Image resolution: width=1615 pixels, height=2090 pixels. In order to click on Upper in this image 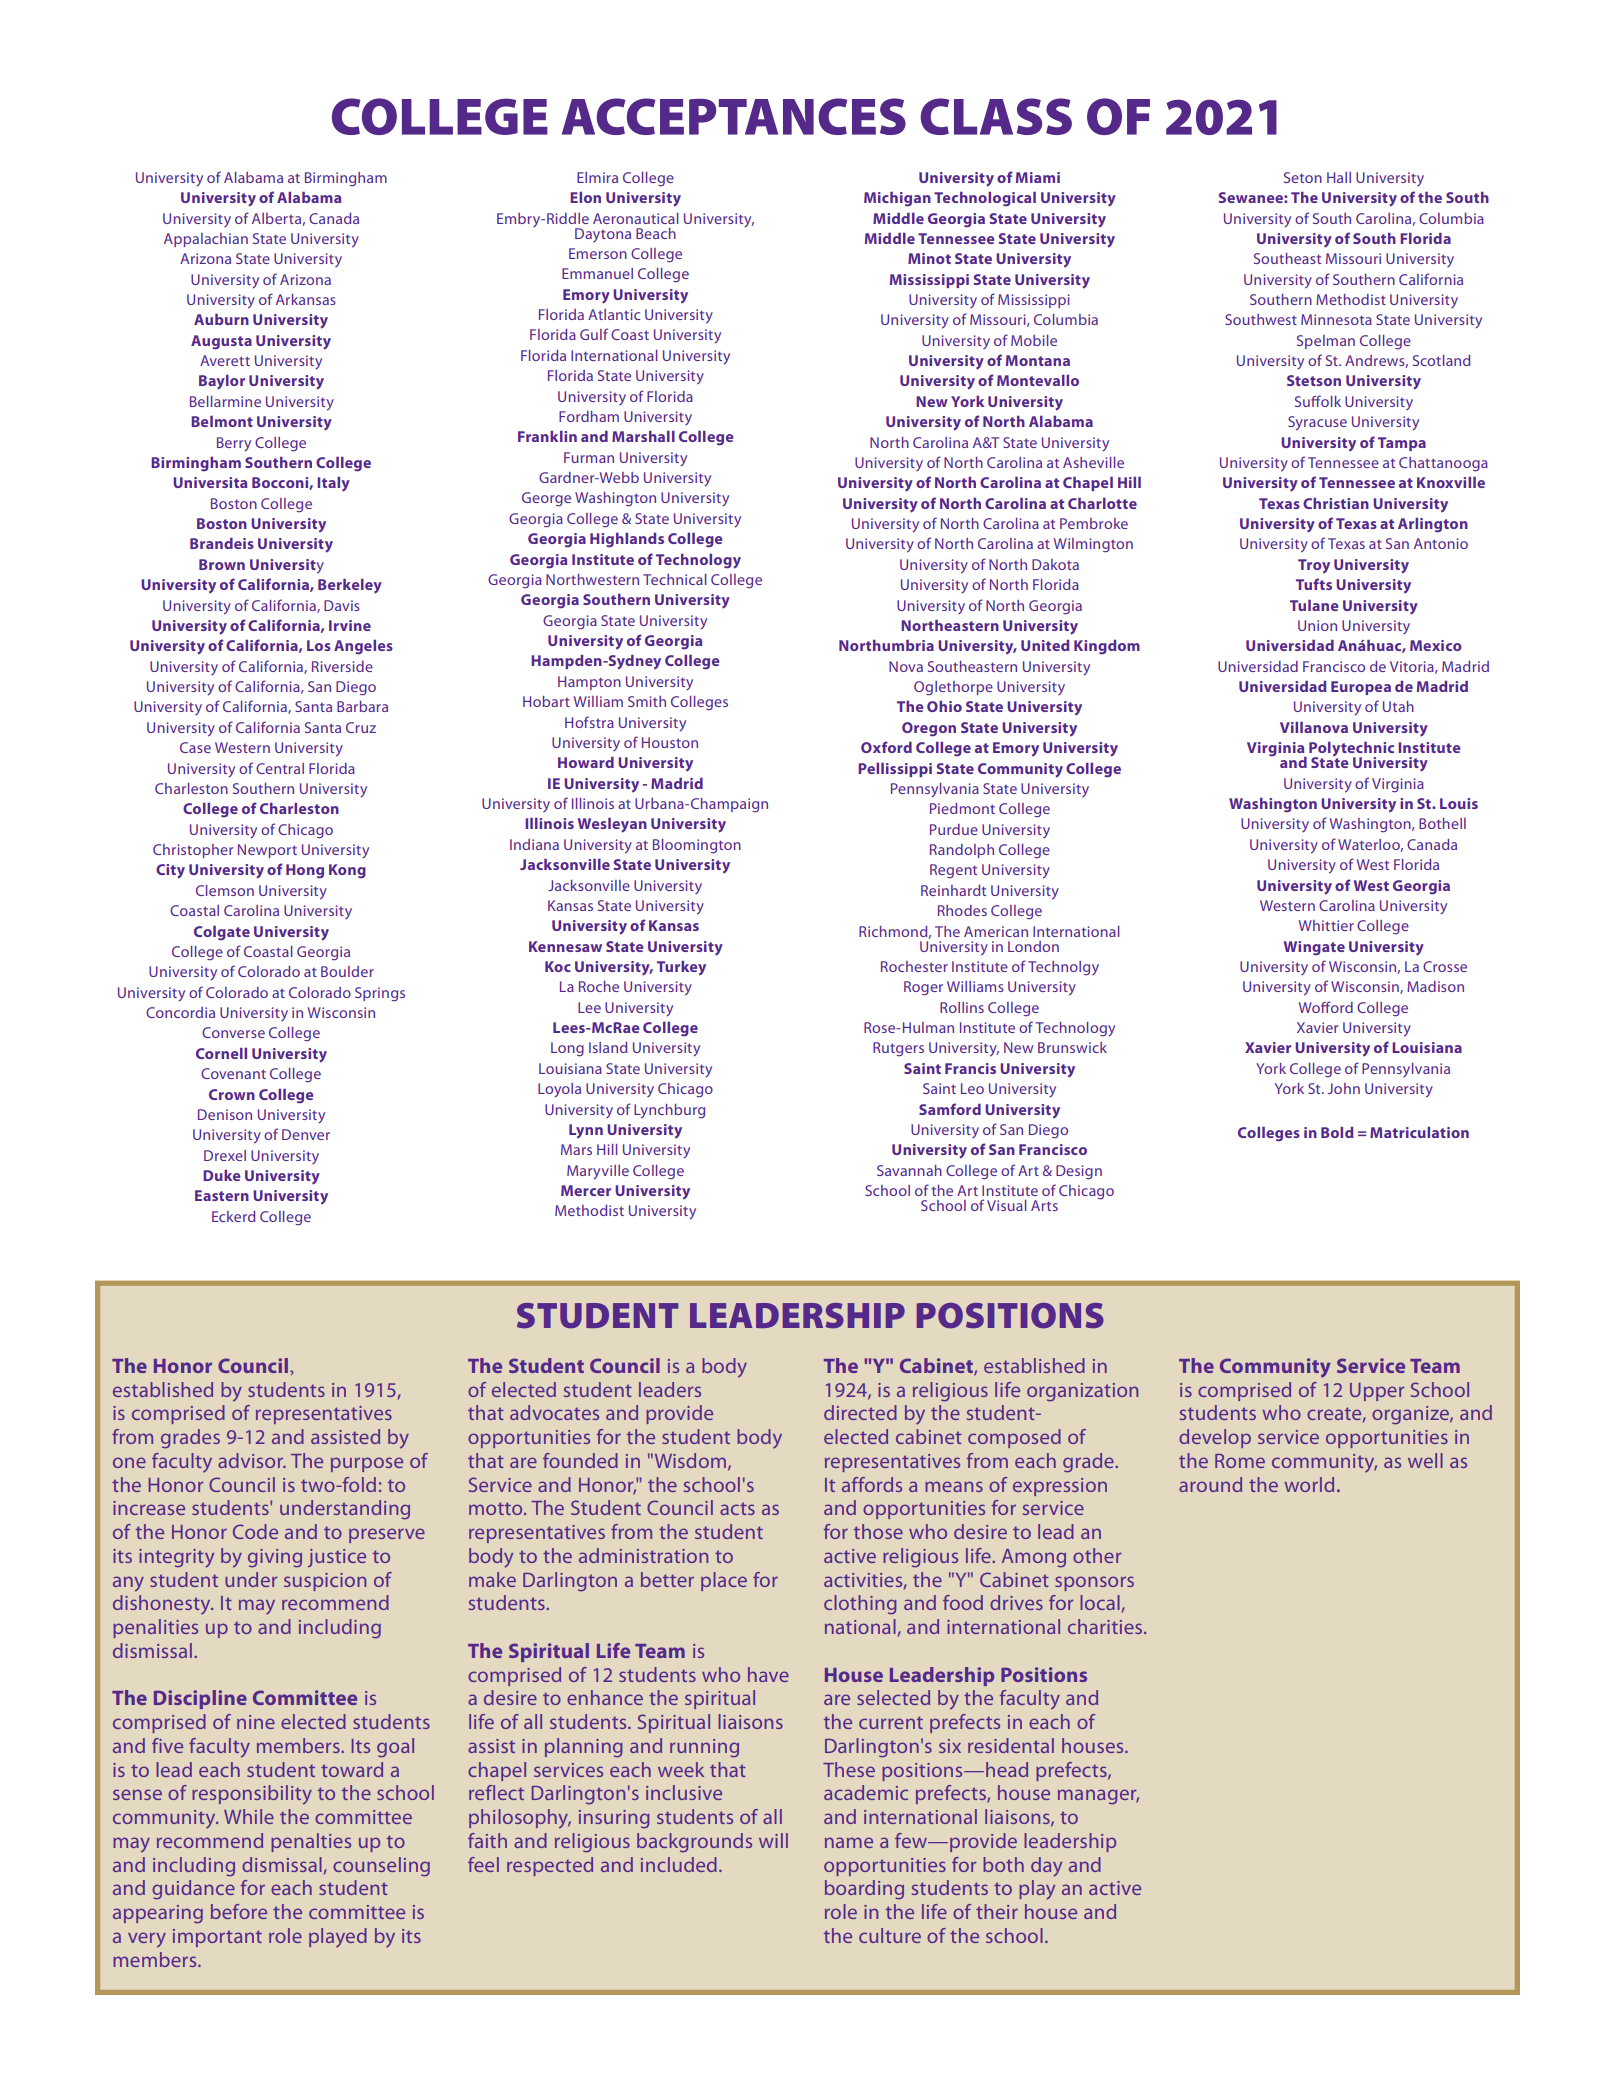, I will do `click(1377, 1392)`.
